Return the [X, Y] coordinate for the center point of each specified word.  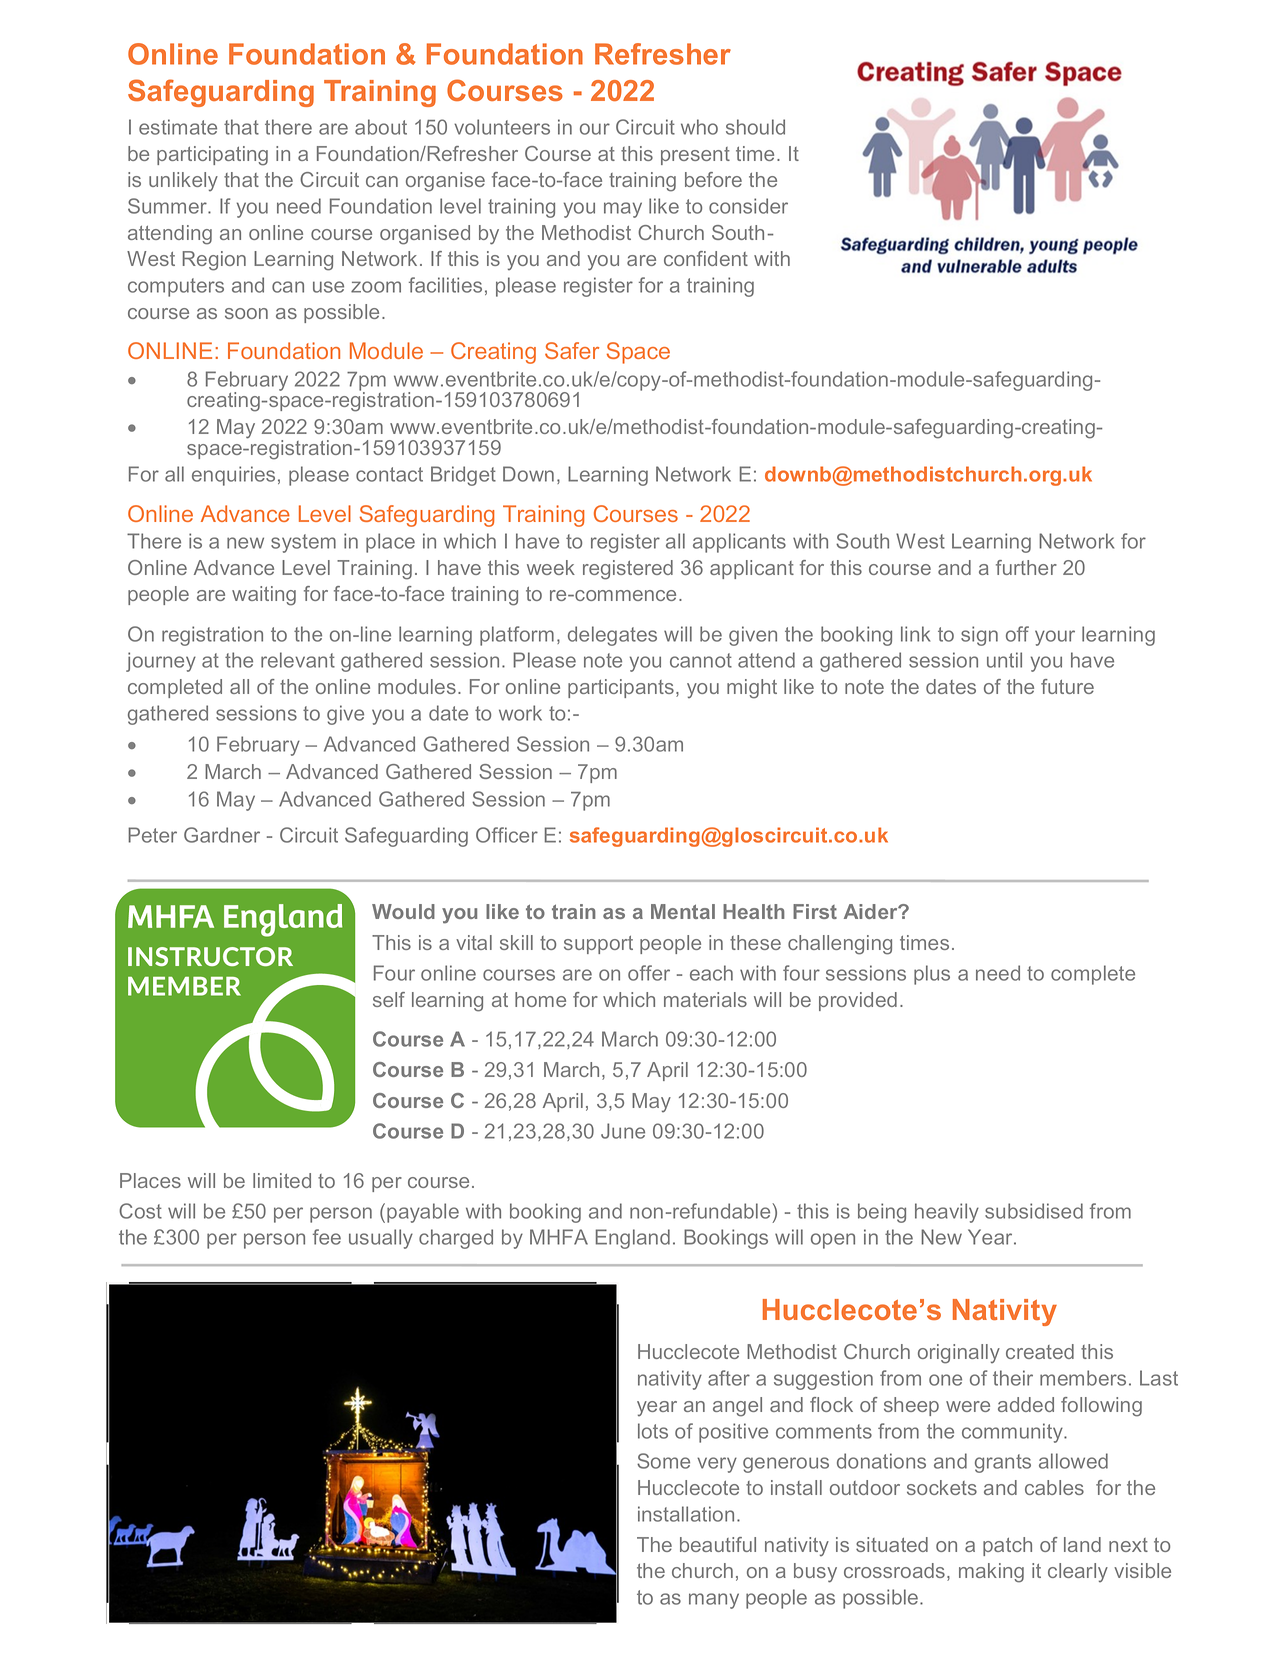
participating [212, 156]
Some [663, 1461]
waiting [264, 596]
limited [282, 1180]
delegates [612, 636]
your [1055, 638]
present [695, 156]
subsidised [1034, 1211]
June [623, 1131]
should [755, 127]
